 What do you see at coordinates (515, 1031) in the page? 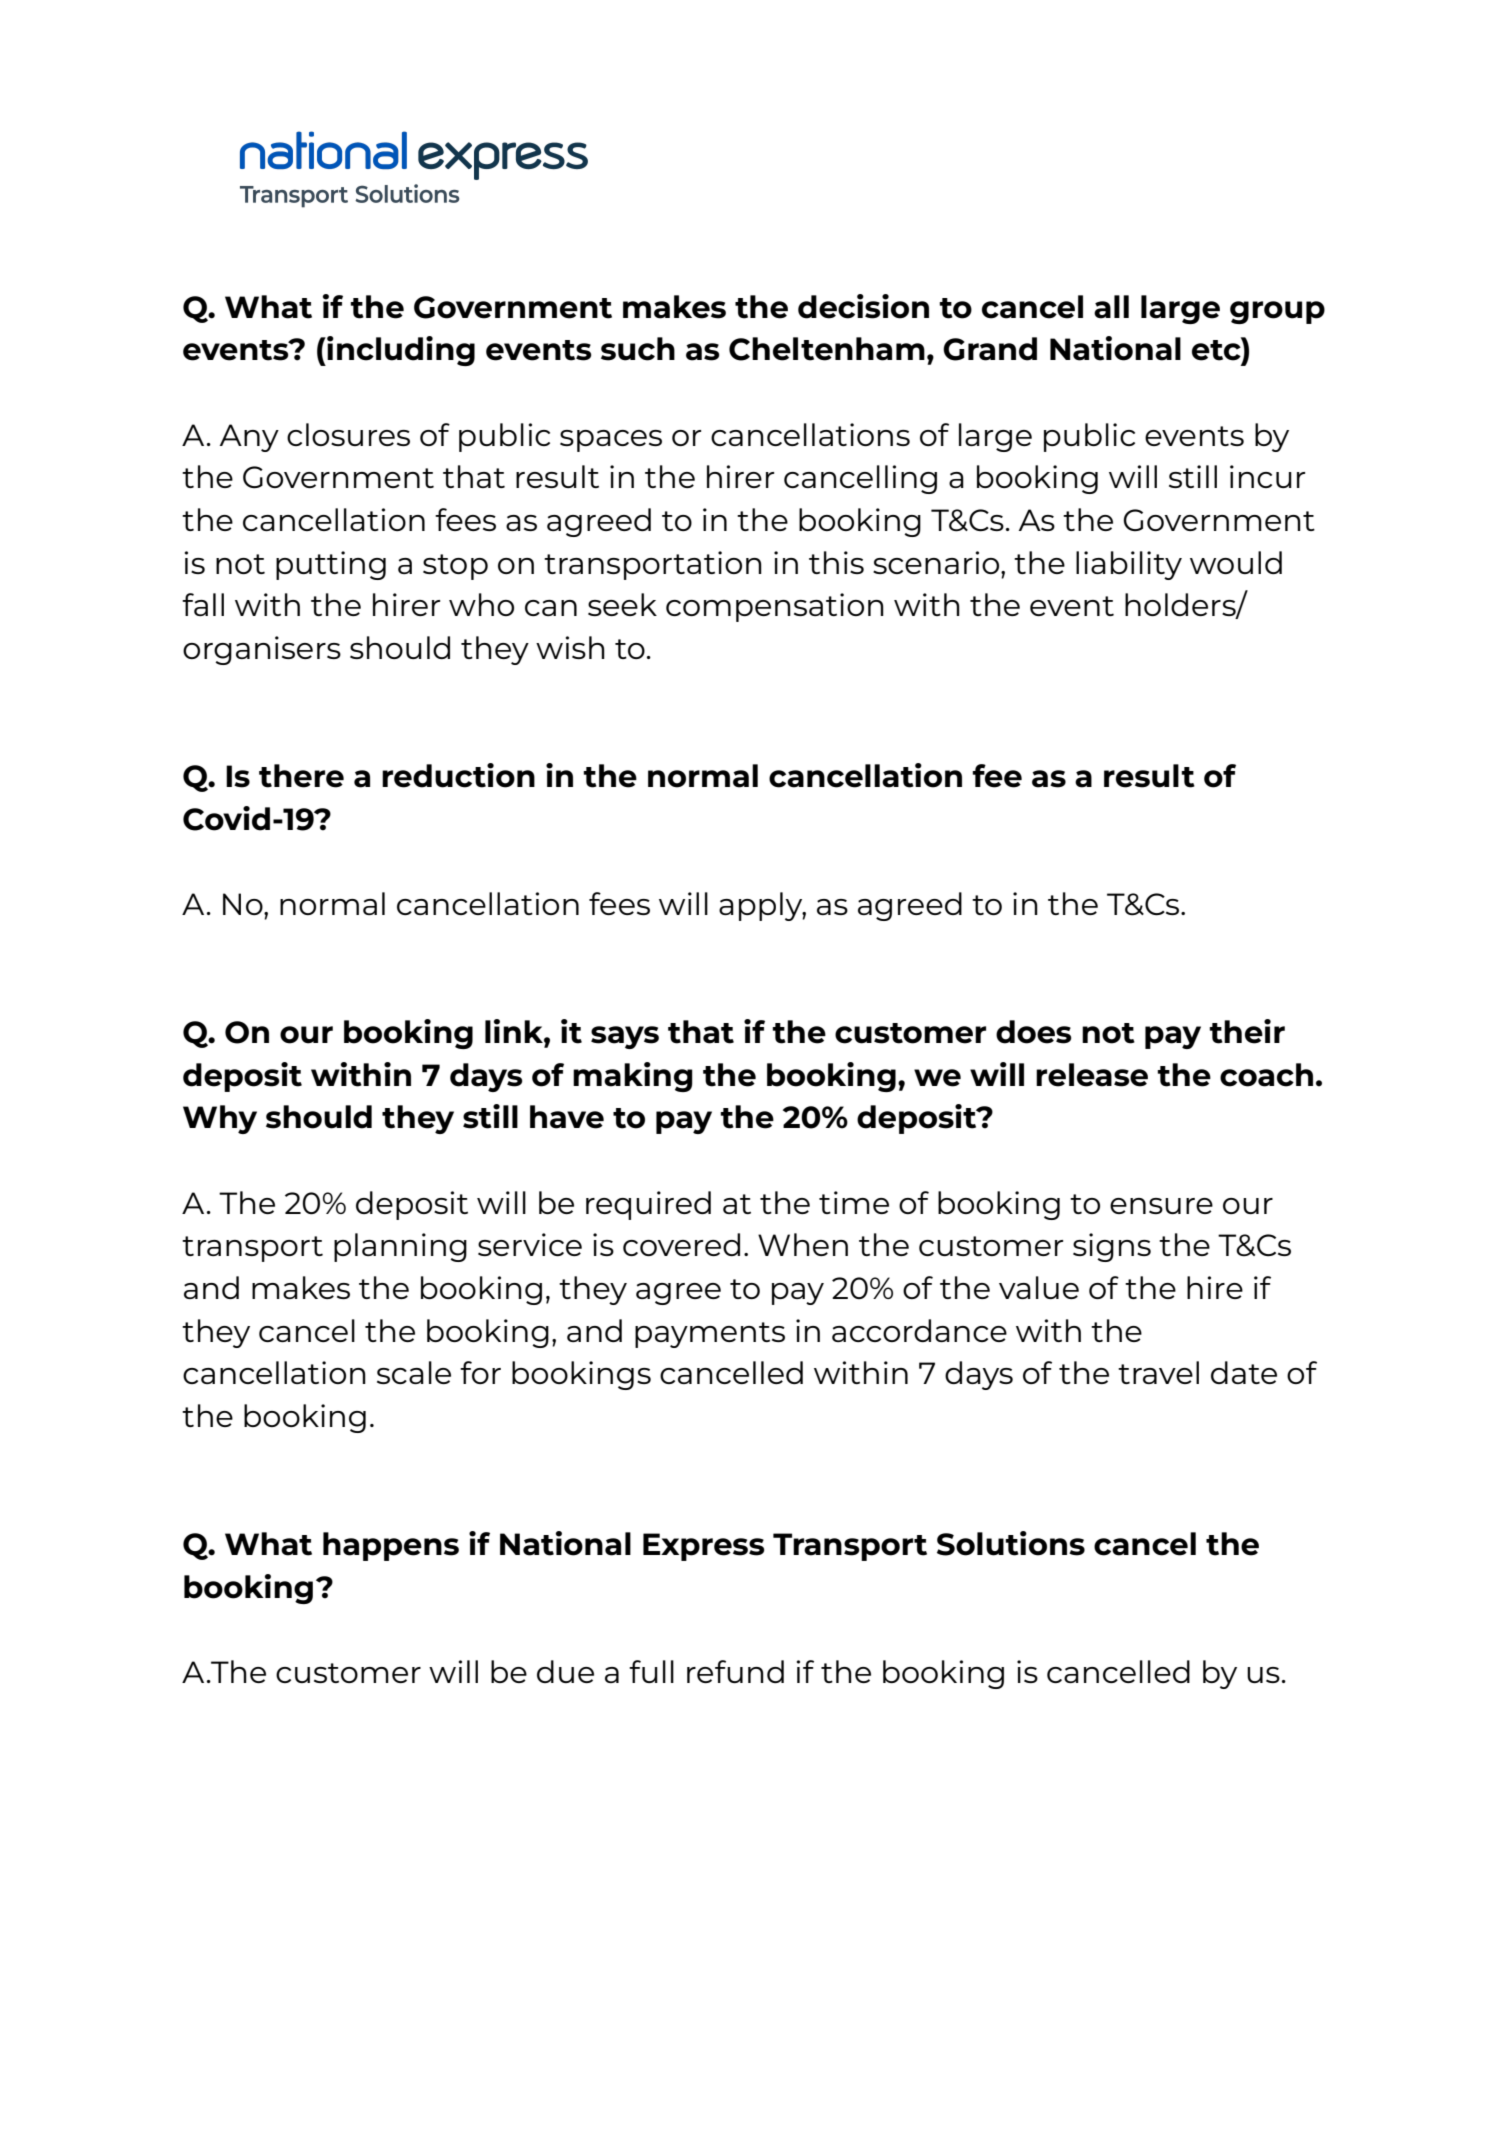
I see `link` at bounding box center [515, 1031].
